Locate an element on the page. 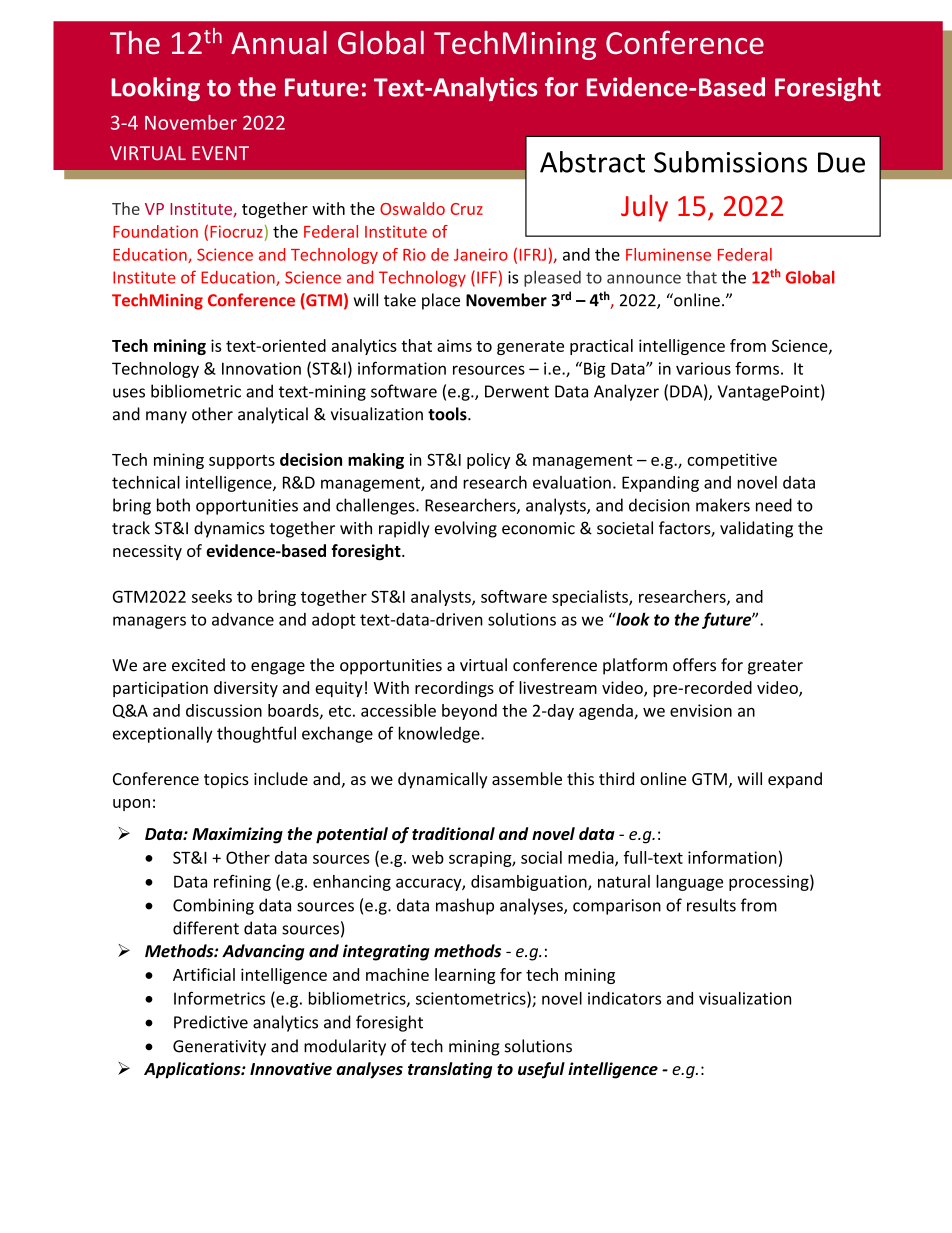 The width and height of the image is (952, 1233). envision is located at coordinates (701, 710).
